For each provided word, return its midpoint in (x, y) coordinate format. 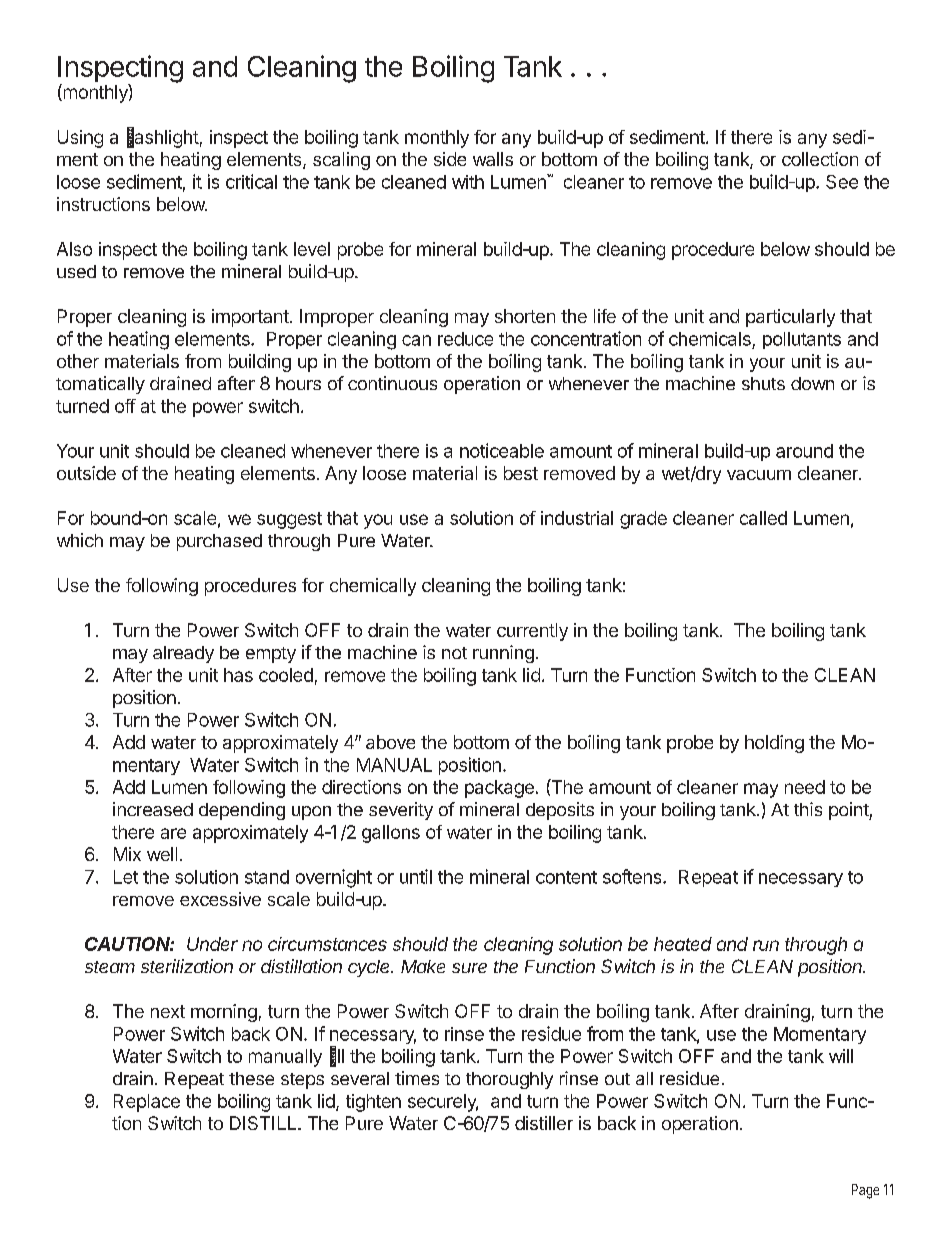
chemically (373, 587)
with (468, 182)
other (78, 361)
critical (251, 181)
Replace (147, 1103)
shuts (763, 383)
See (842, 182)
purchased (219, 542)
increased (153, 809)
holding (774, 744)
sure (469, 968)
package (499, 789)
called (763, 518)
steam (110, 967)
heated (683, 944)
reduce (465, 339)
